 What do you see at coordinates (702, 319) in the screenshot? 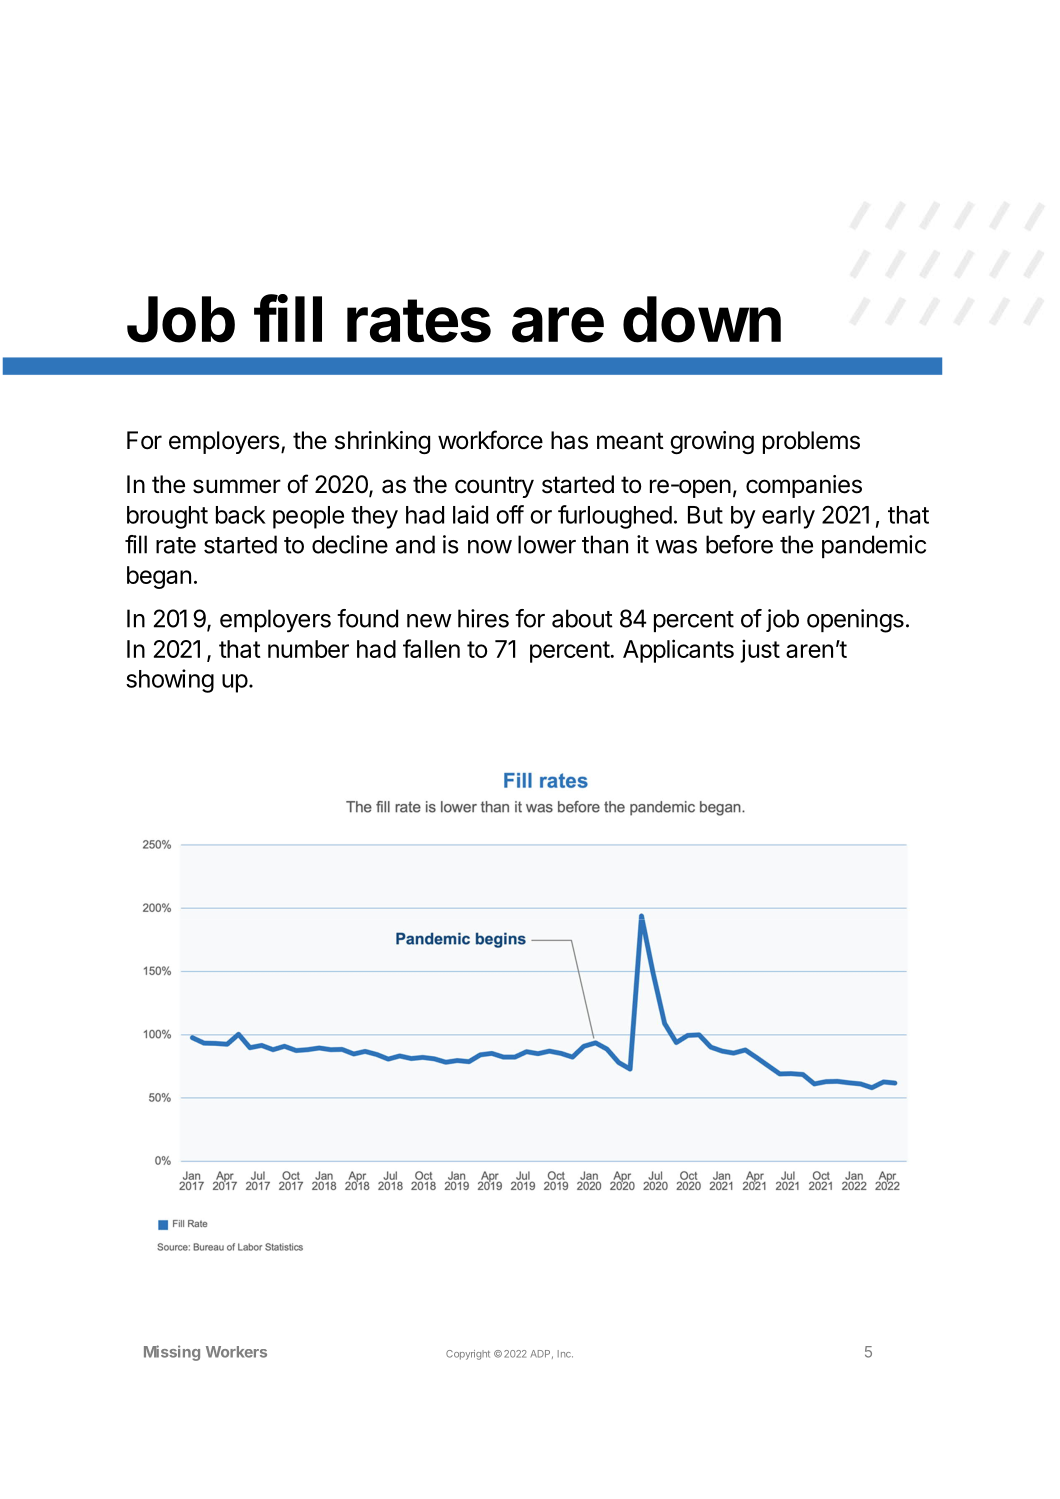
I see `down` at bounding box center [702, 319].
